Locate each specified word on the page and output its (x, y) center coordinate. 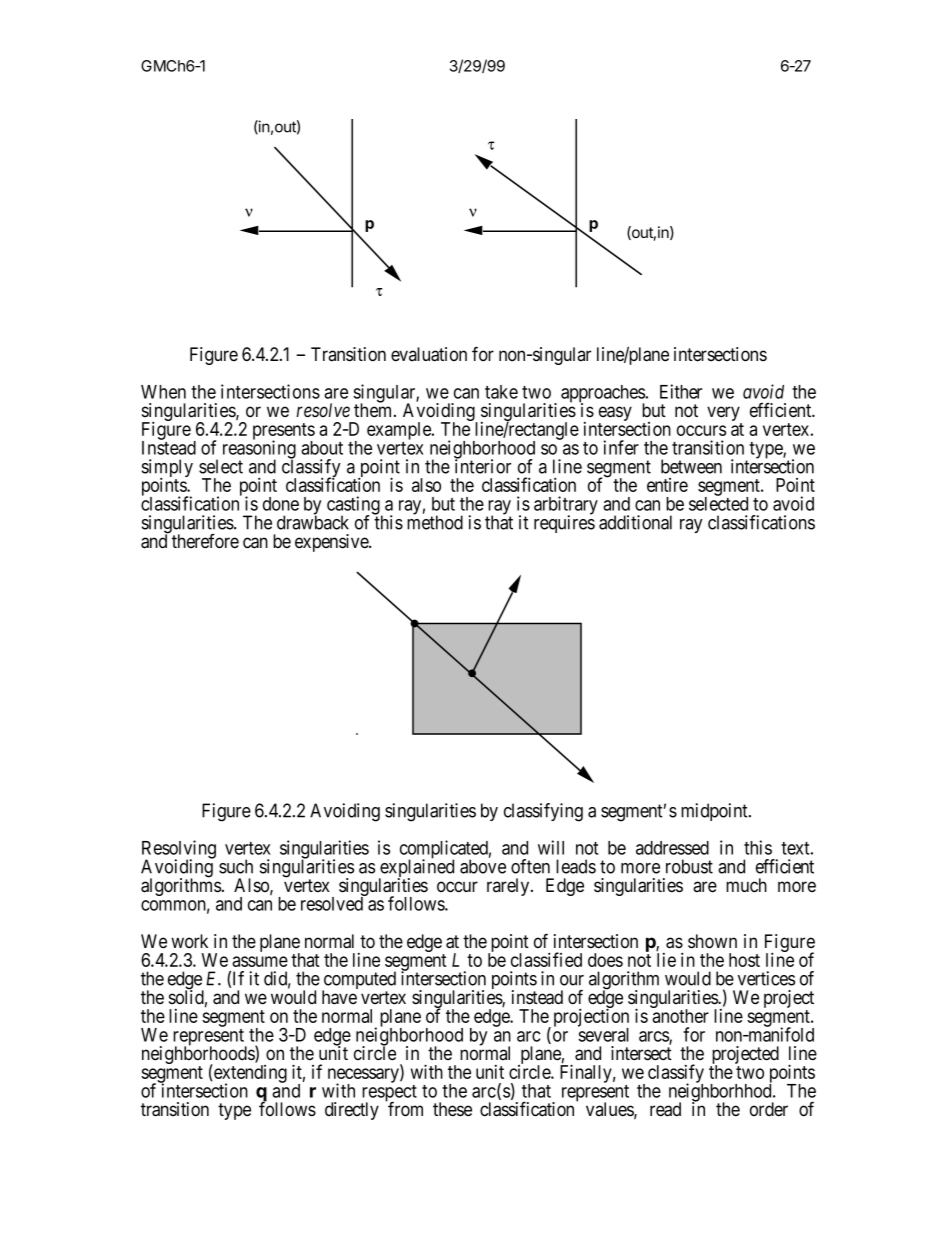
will (551, 847)
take (501, 392)
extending (249, 1074)
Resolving (179, 850)
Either (681, 391)
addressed (672, 848)
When (163, 392)
